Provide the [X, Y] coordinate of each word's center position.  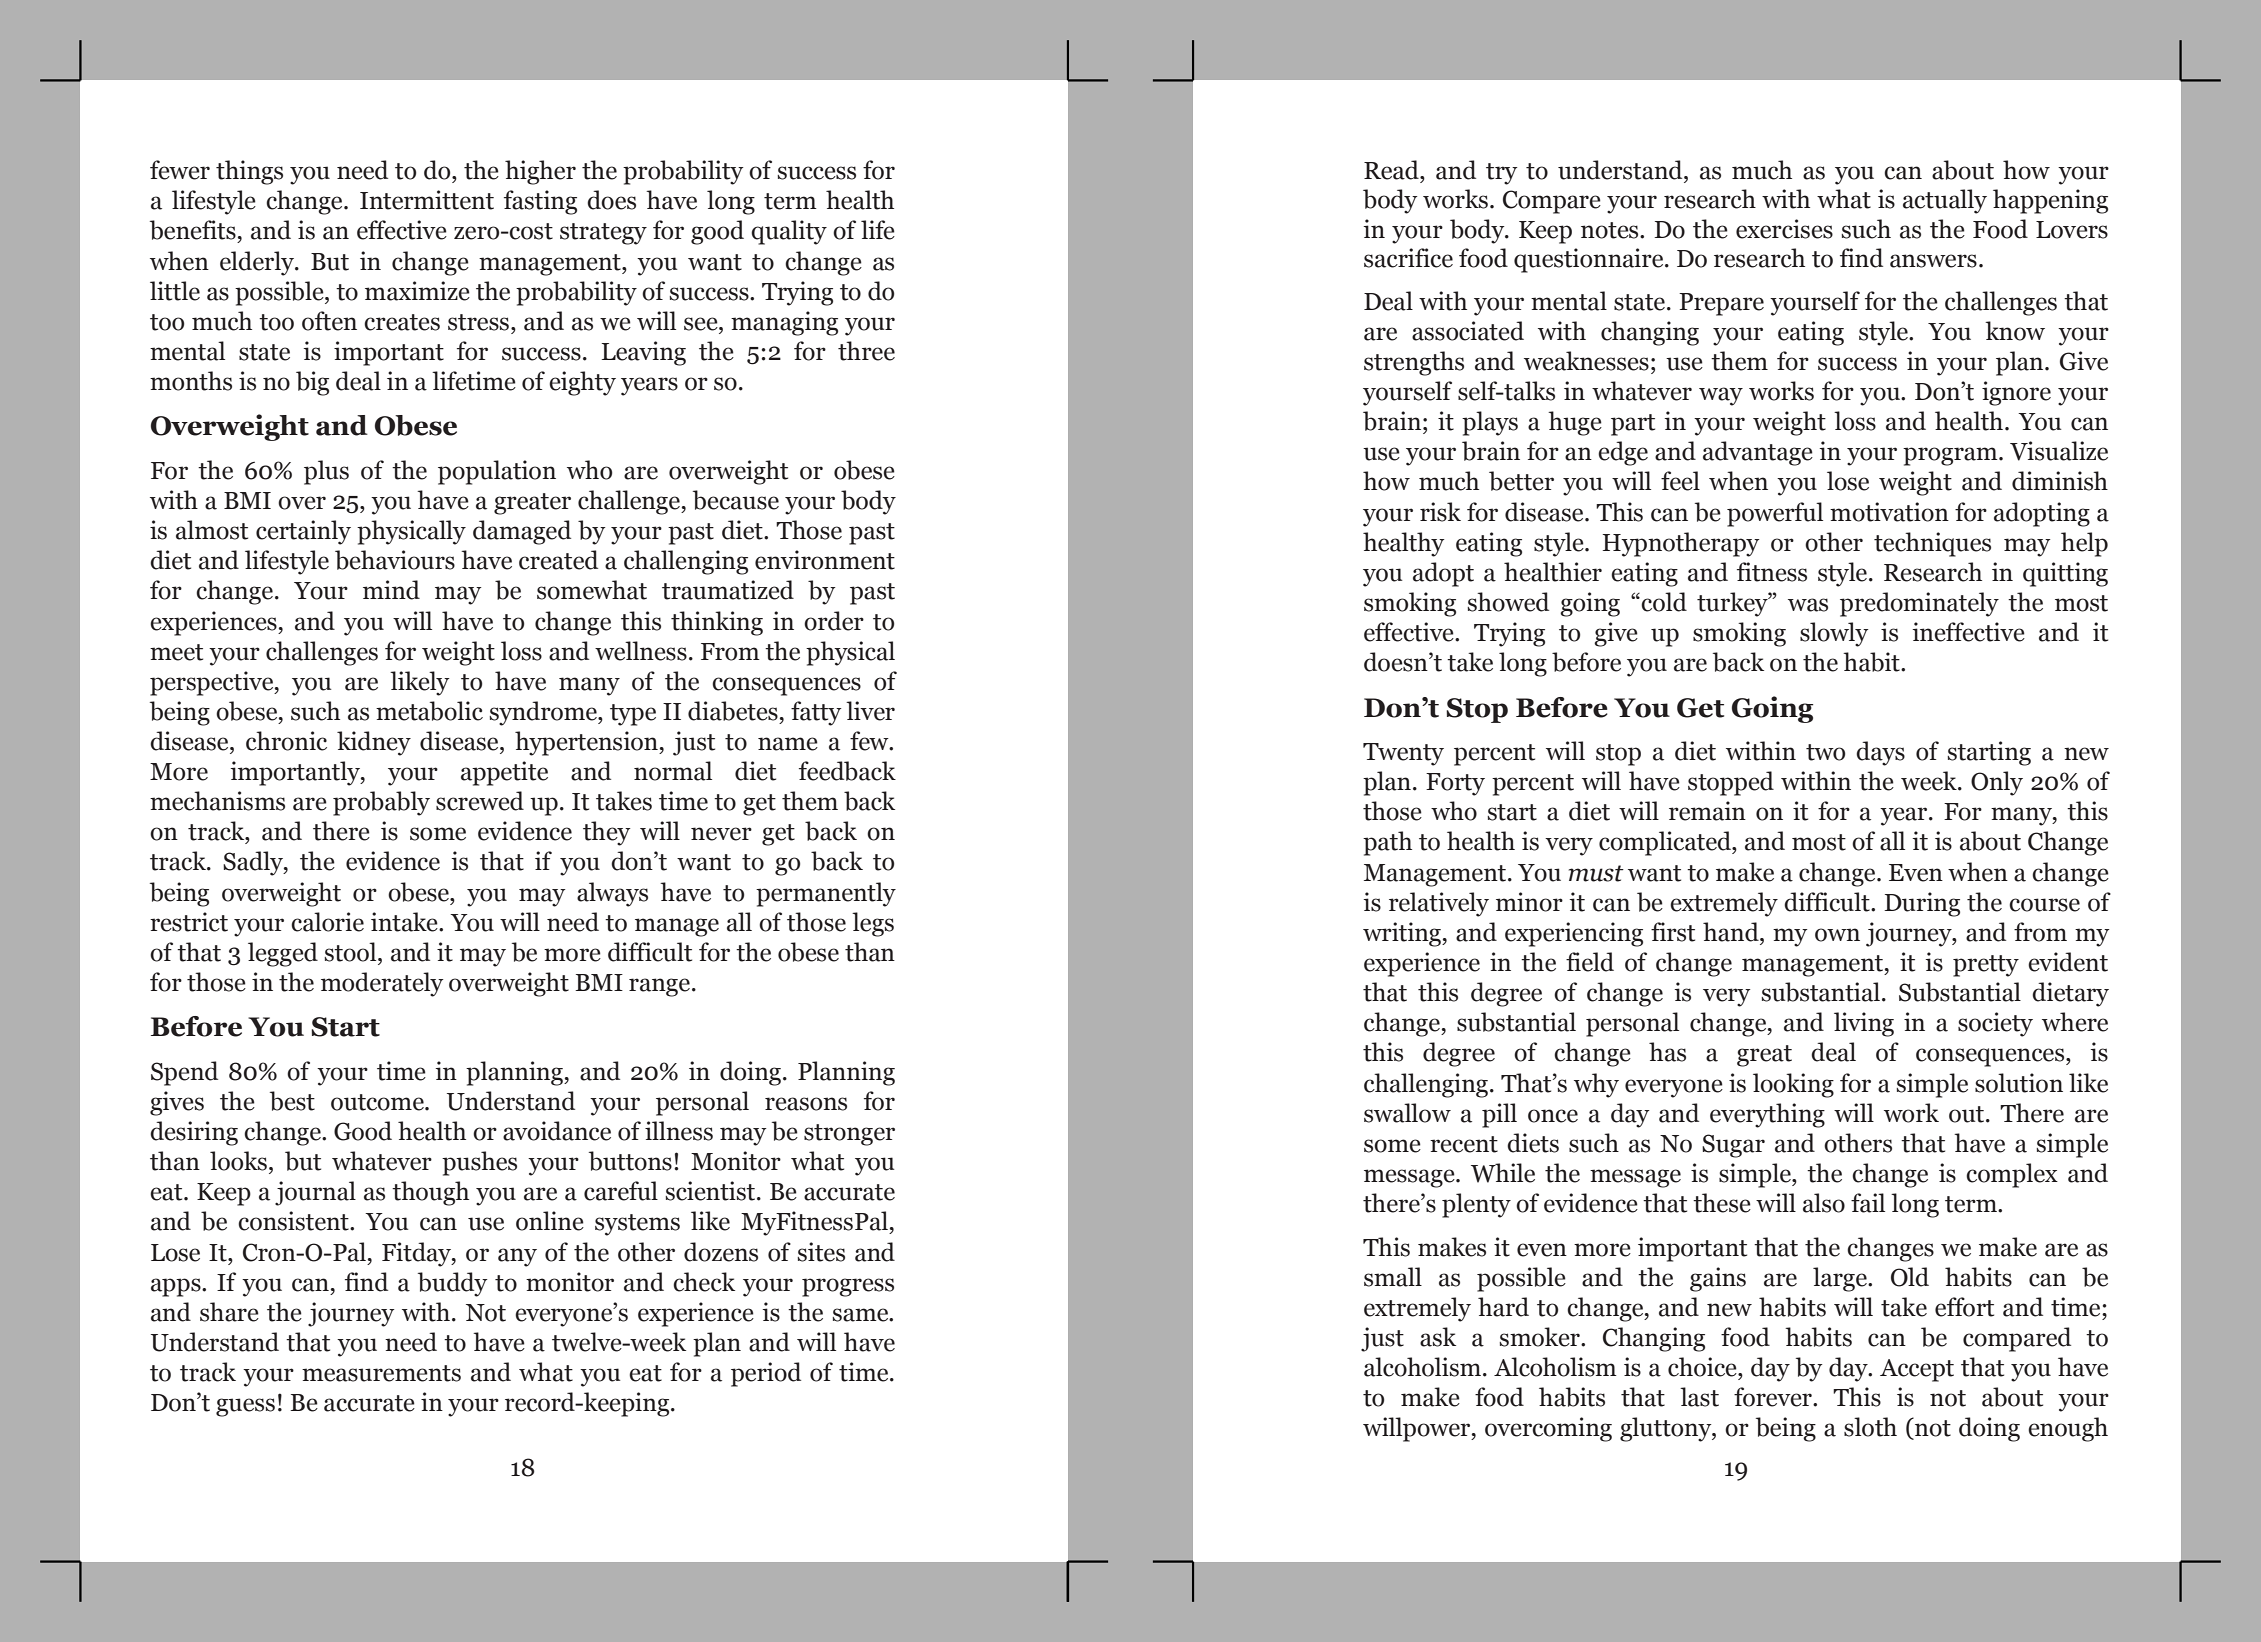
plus [326, 472]
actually [1945, 201]
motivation [1889, 512]
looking [1793, 1085]
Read [1392, 170]
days [1880, 753]
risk [1440, 512]
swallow [1407, 1113]
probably [381, 803]
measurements [381, 1373]
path [1387, 843]
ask [1438, 1337]
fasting [540, 202]
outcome [378, 1102]
